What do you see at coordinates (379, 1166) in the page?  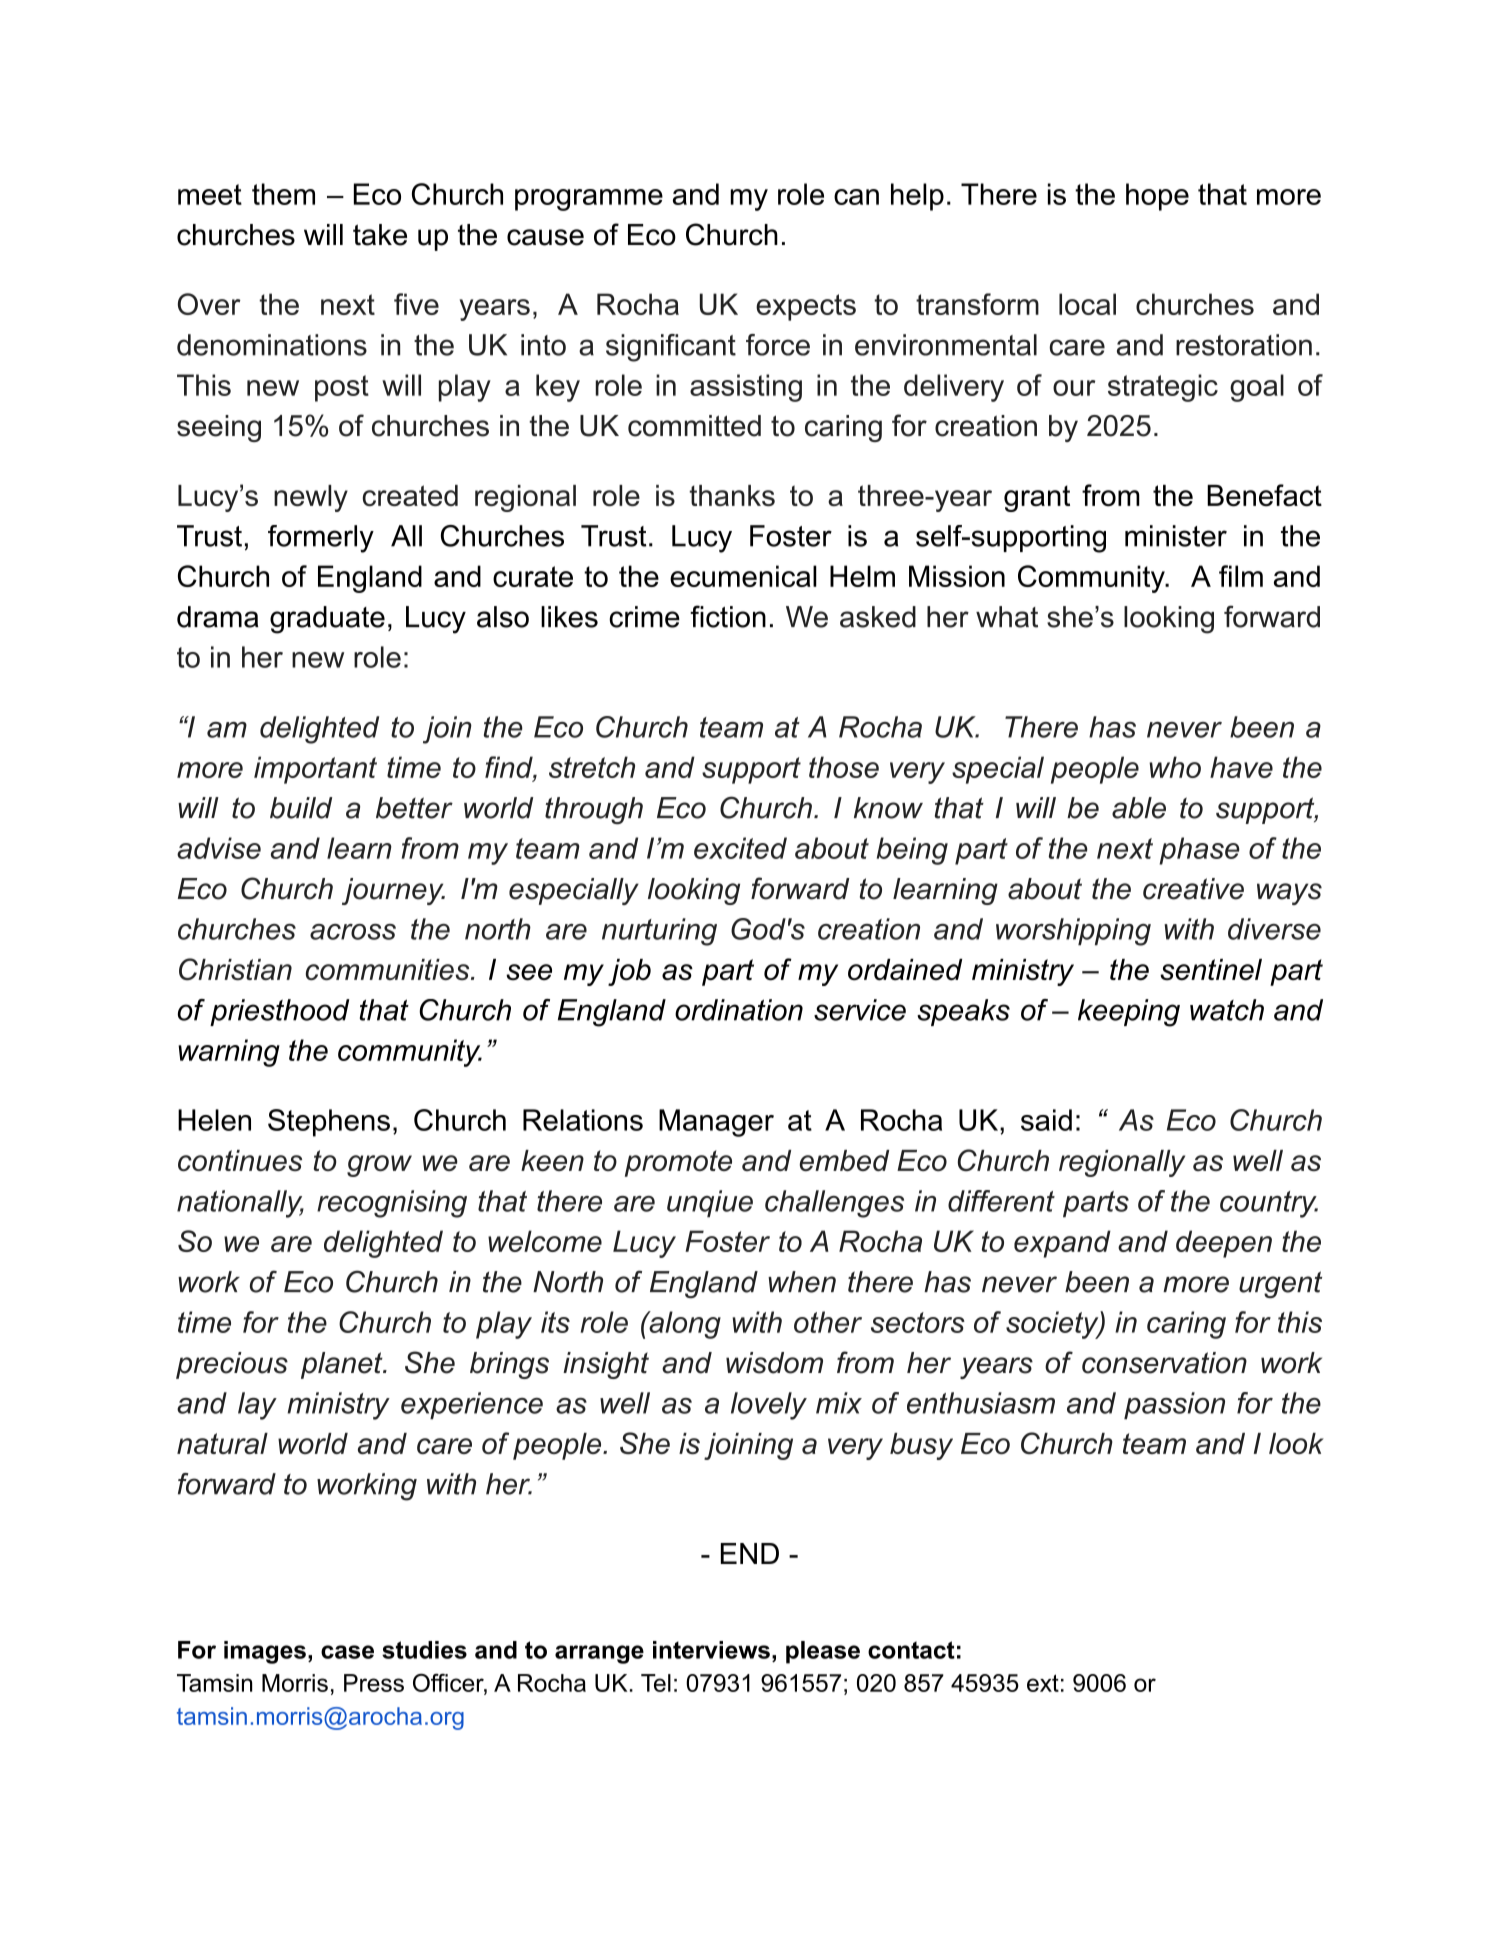 I see `grow` at bounding box center [379, 1166].
